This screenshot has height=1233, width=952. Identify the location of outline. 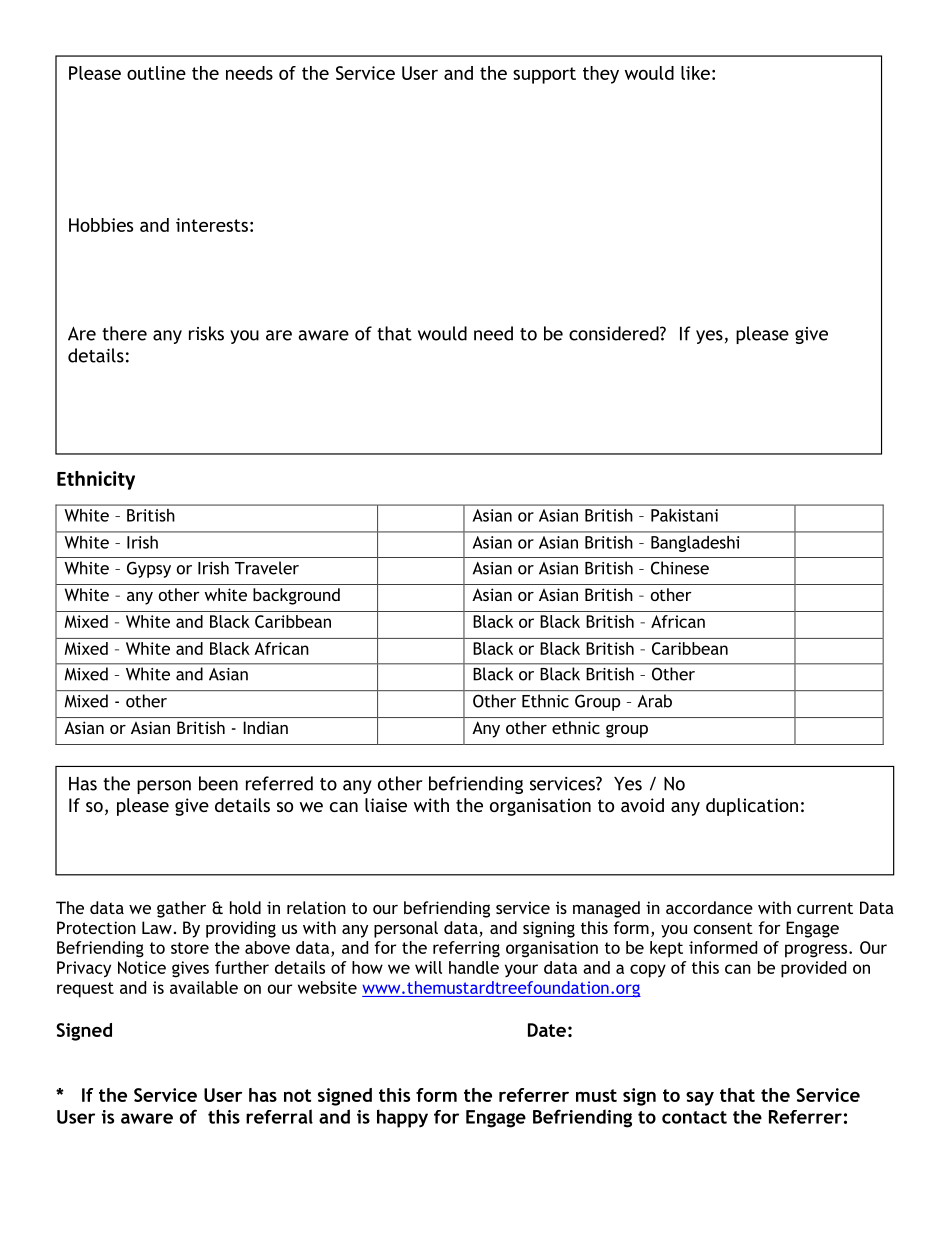
(156, 73).
